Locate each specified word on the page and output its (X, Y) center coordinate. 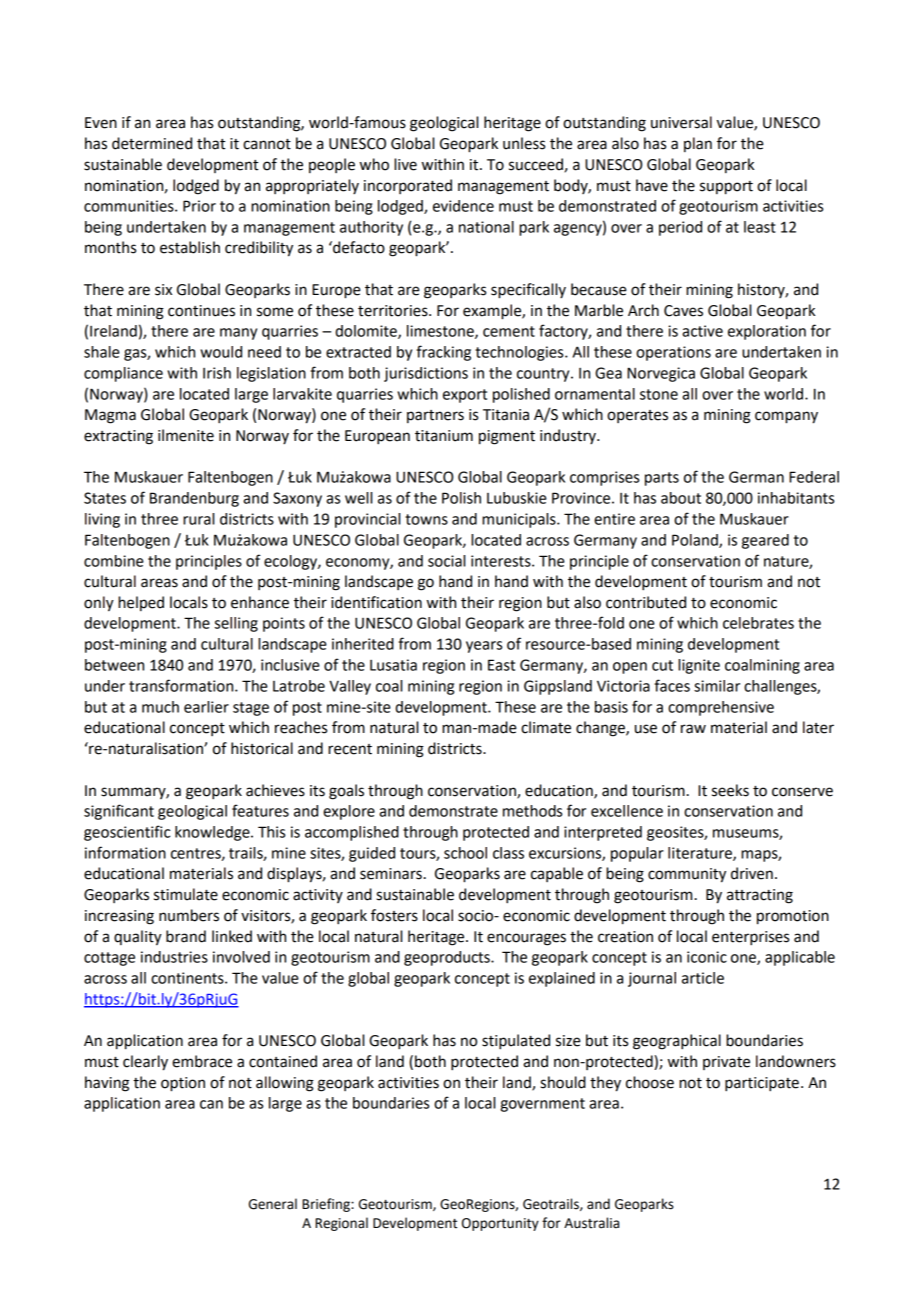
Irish (217, 373)
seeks (730, 790)
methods (532, 811)
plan (698, 144)
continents (188, 978)
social (446, 561)
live (405, 164)
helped (141, 603)
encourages (526, 939)
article (703, 978)
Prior (199, 206)
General (273, 1204)
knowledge (213, 833)
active (702, 331)
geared (765, 541)
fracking (443, 353)
